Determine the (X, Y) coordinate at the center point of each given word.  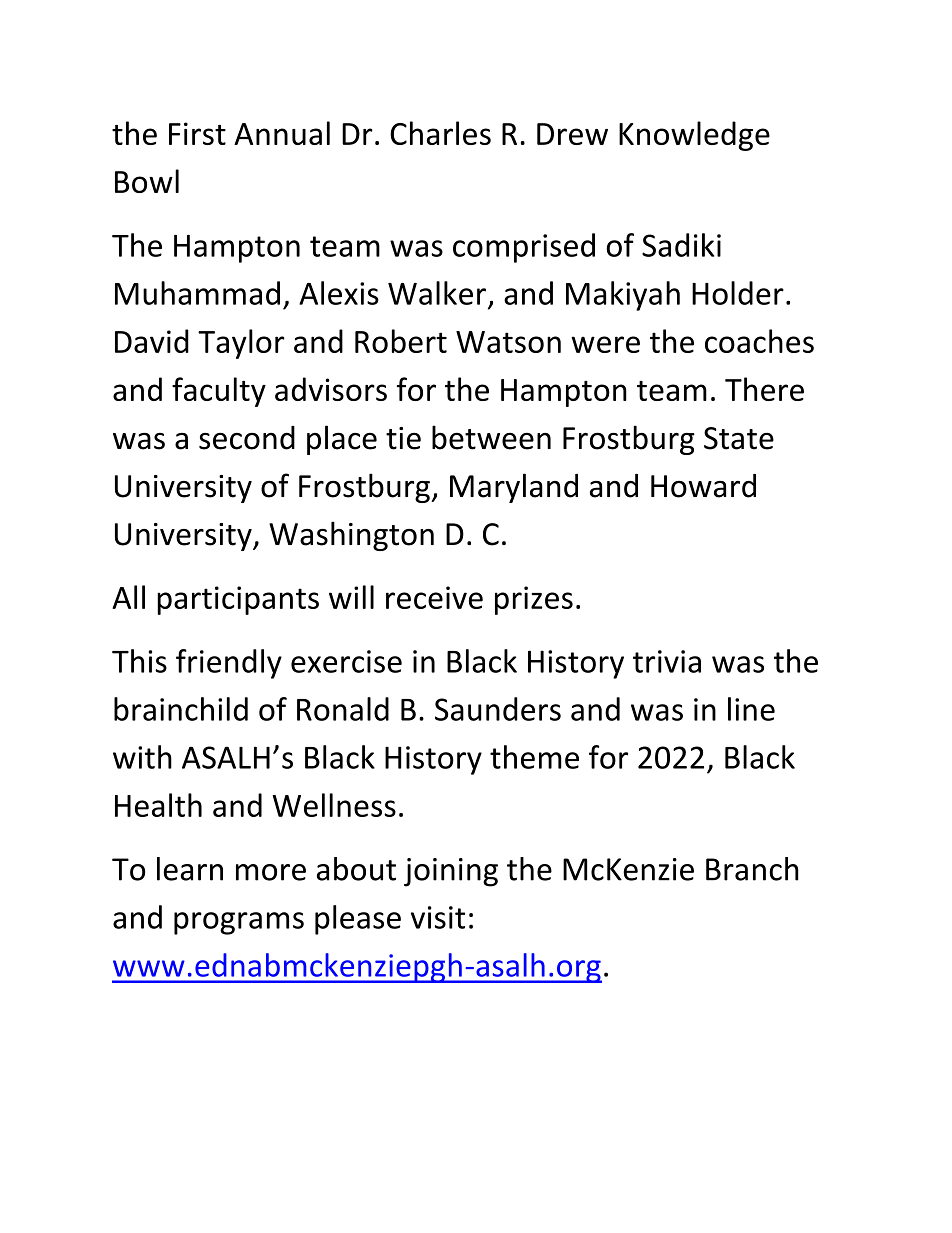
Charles (440, 133)
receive (434, 597)
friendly (229, 664)
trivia (667, 661)
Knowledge (694, 136)
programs (239, 923)
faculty (219, 392)
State (739, 438)
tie (403, 438)
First (197, 133)
